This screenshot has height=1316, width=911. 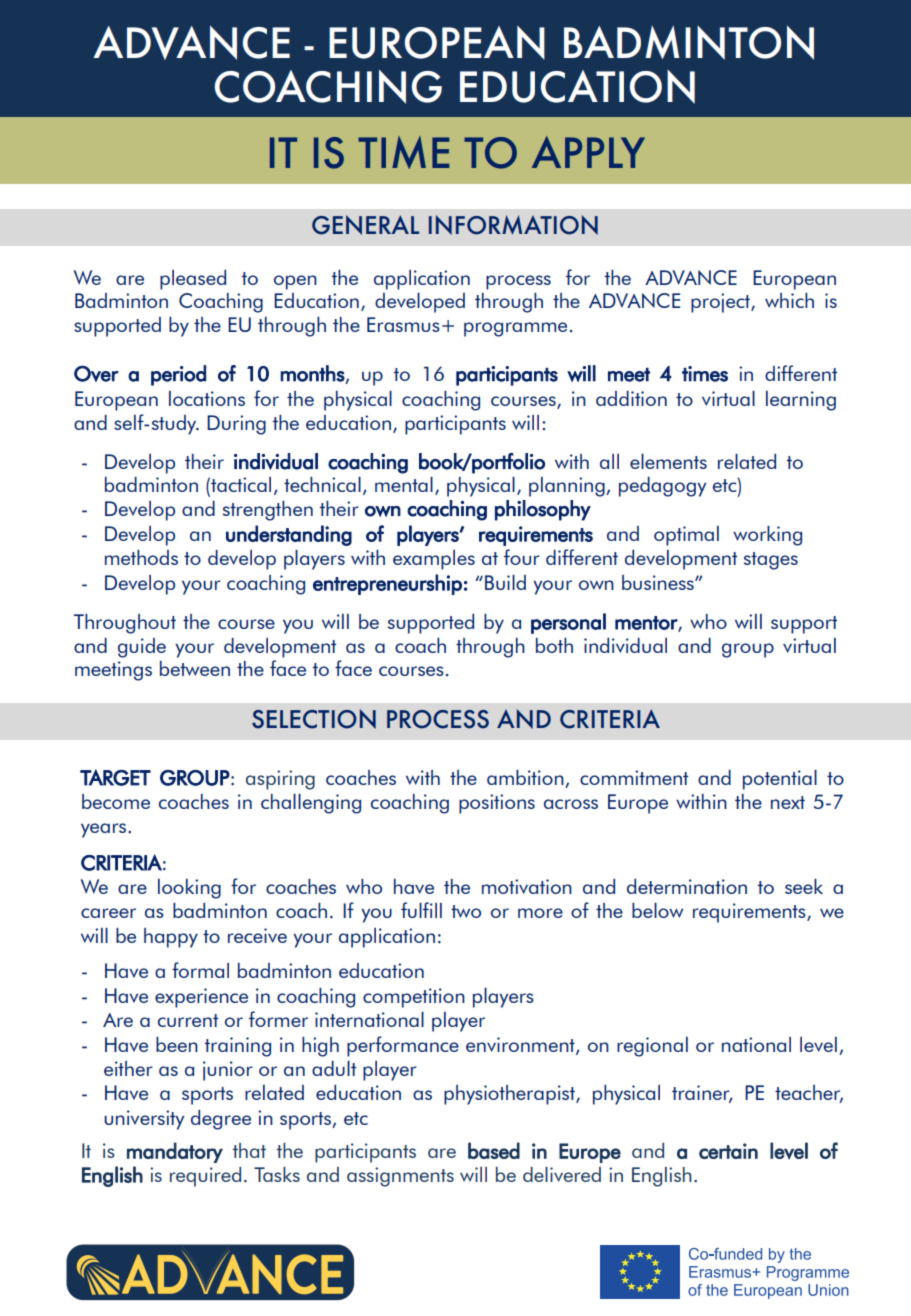 I want to click on APPLY, so click(x=588, y=152).
